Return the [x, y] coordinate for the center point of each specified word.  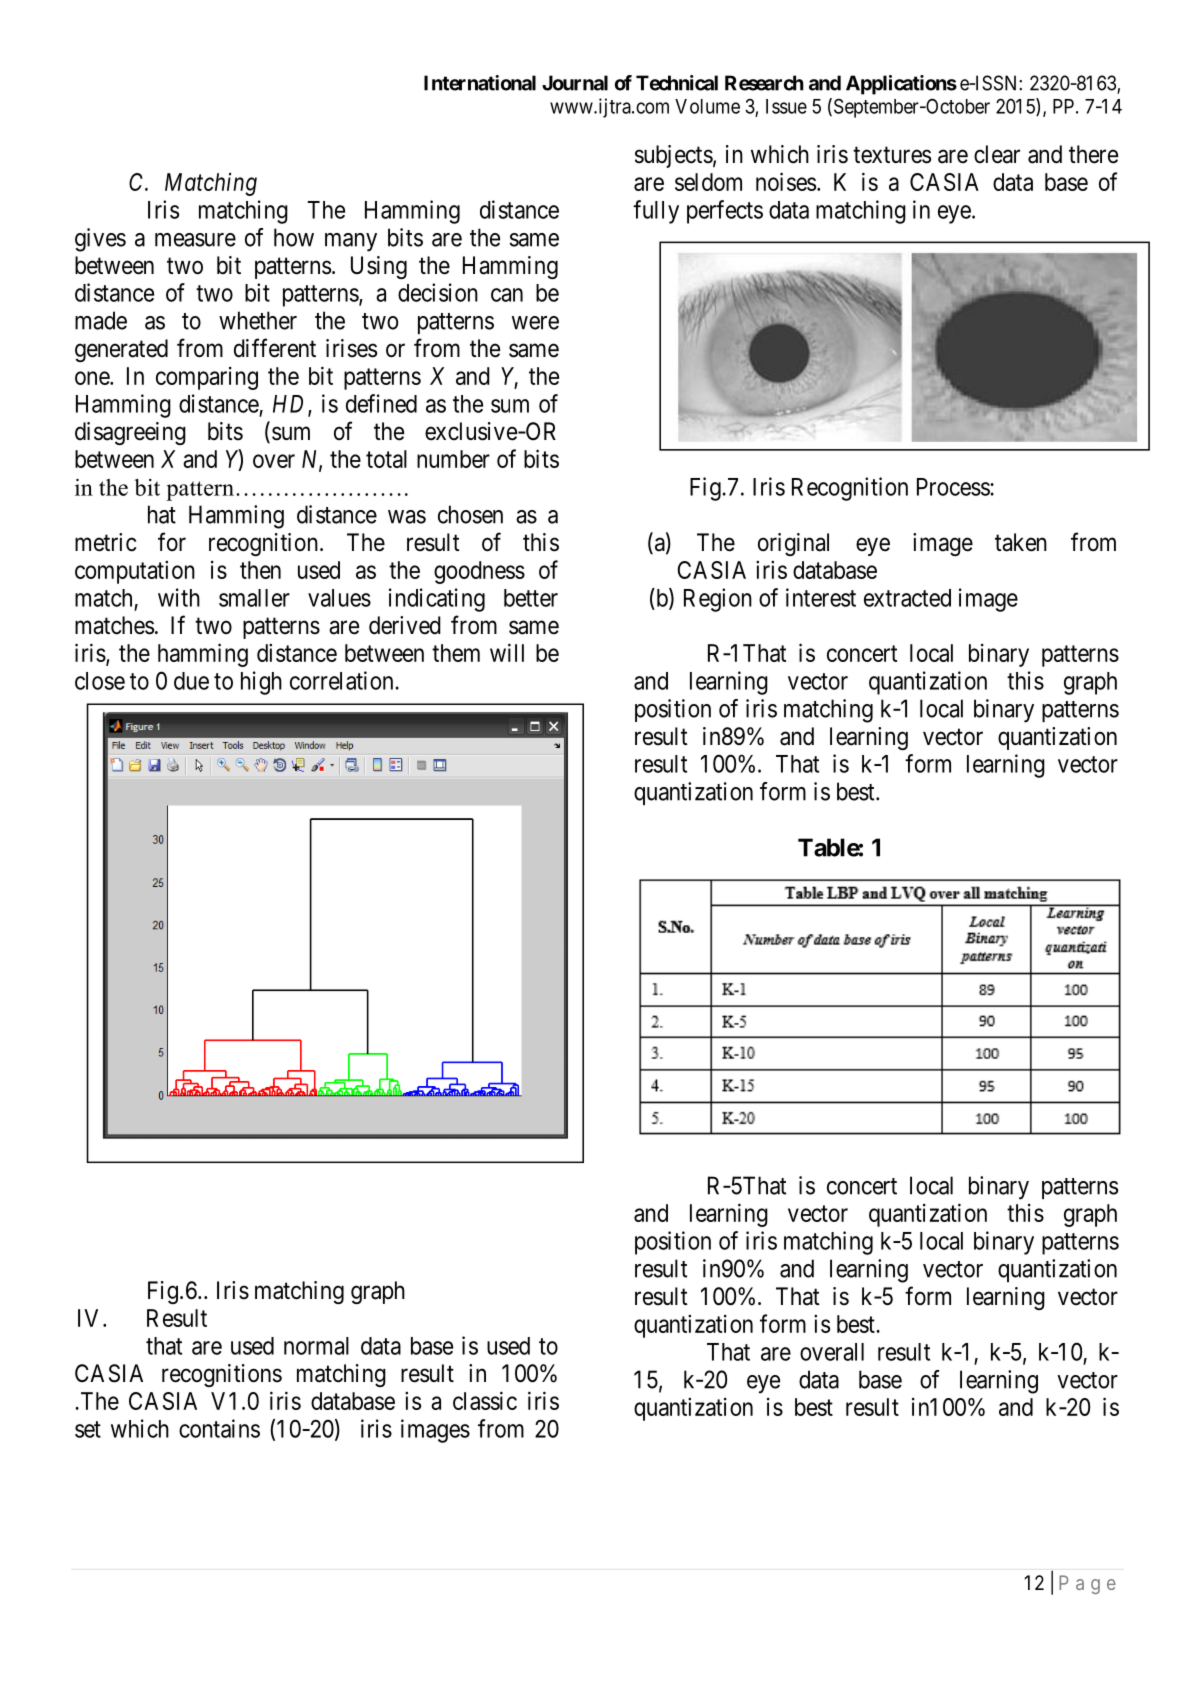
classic [485, 1400]
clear [997, 154]
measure [195, 240]
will [507, 652]
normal [316, 1346]
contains [219, 1428]
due [191, 681]
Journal [575, 83]
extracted [907, 598]
